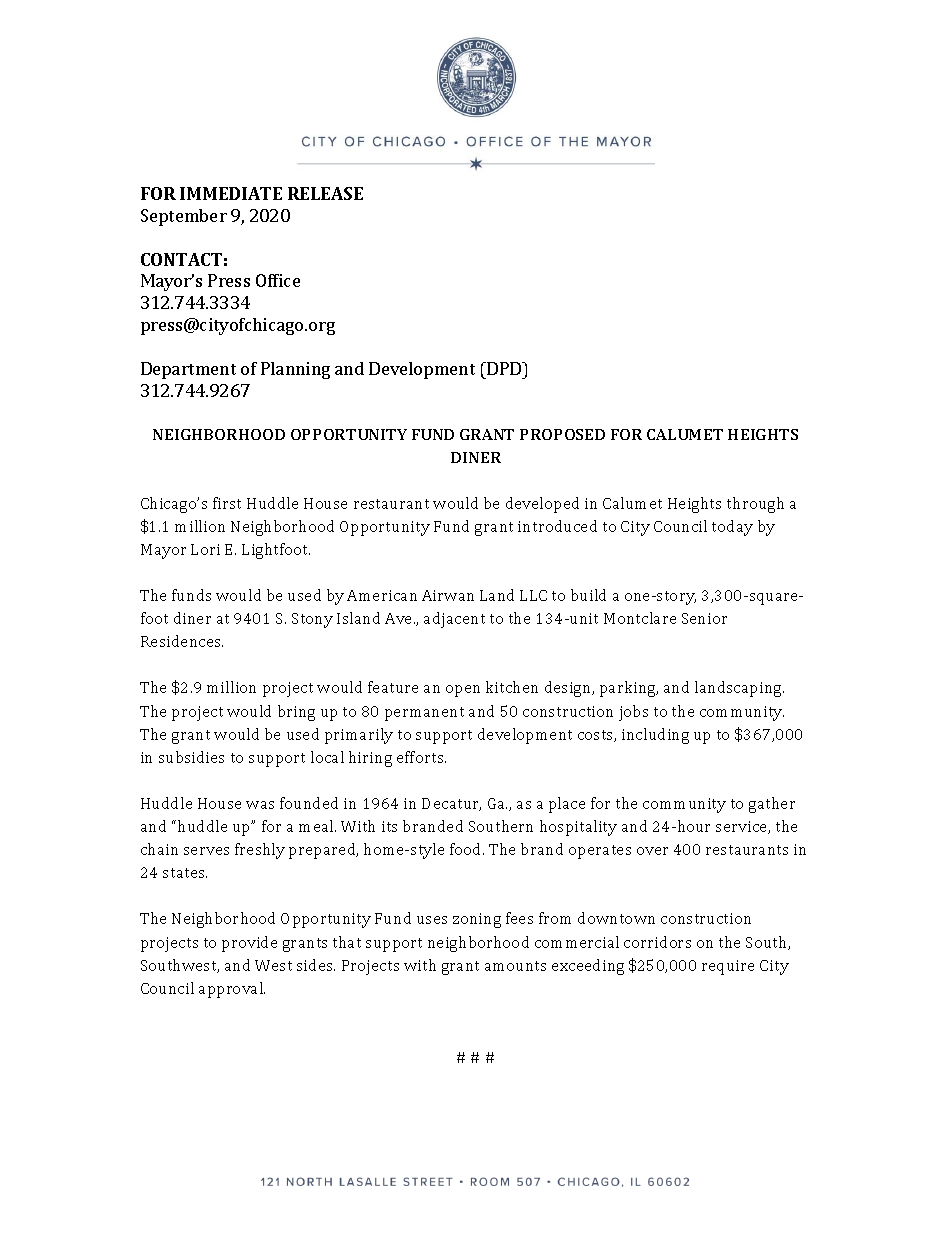 The height and width of the document is (1233, 952). Describe the element at coordinates (421, 757) in the document. I see `efforts` at that location.
